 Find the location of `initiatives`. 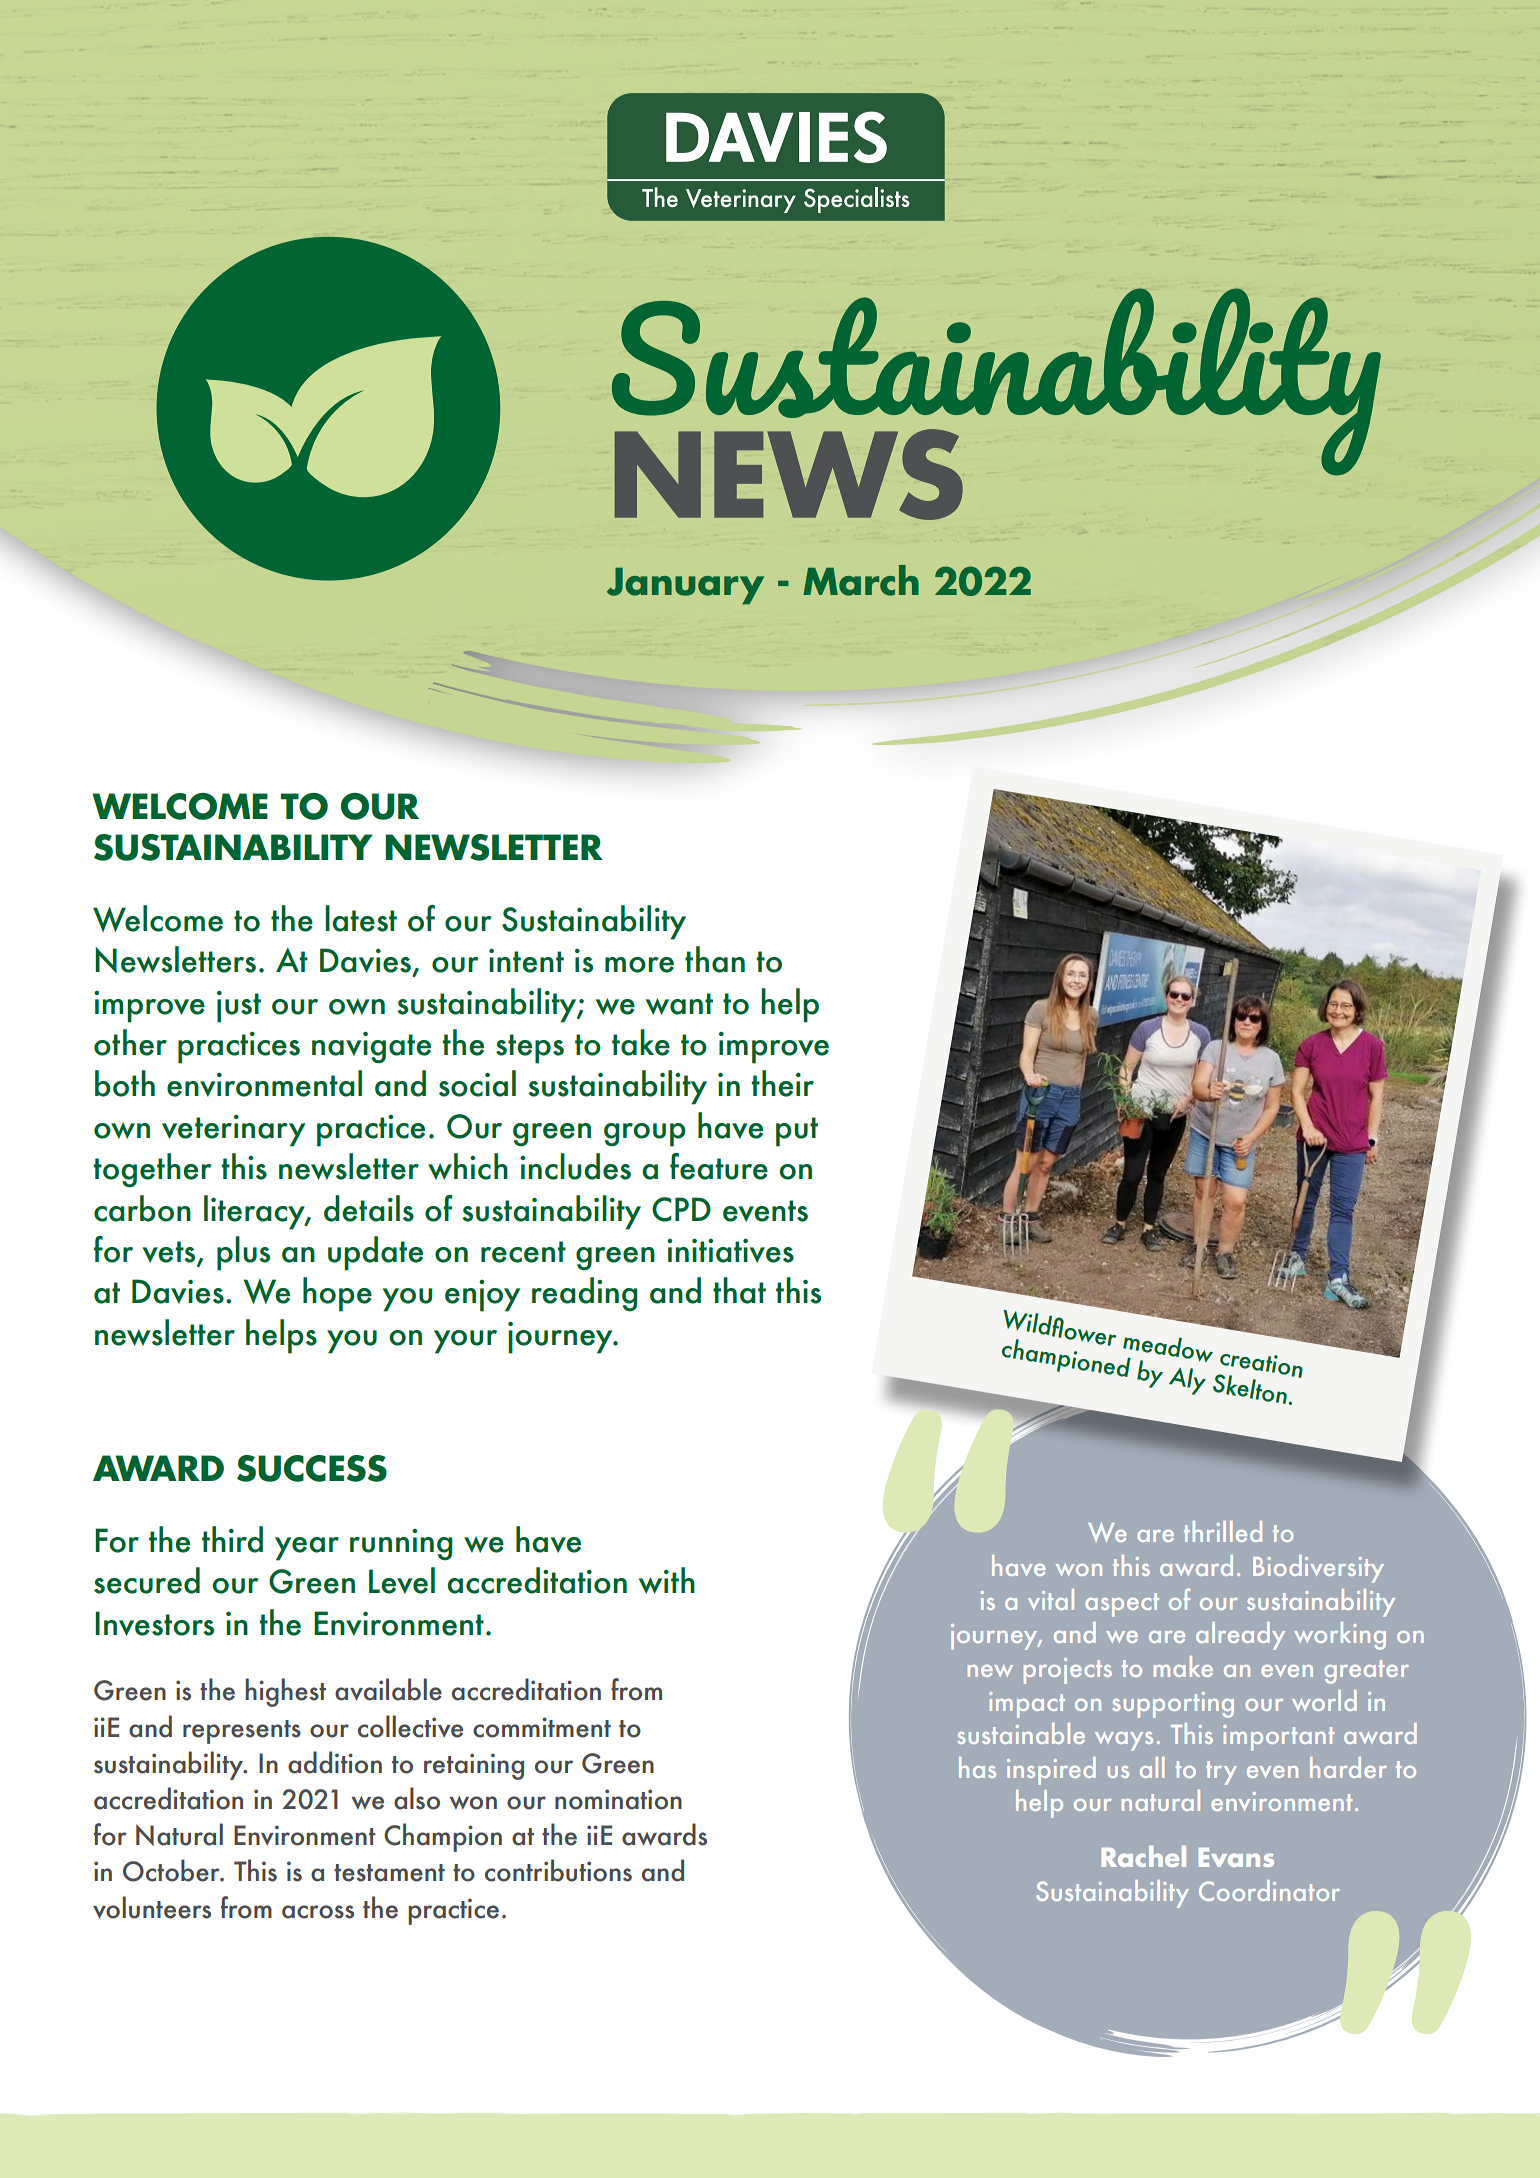

initiatives is located at coordinates (730, 1250).
